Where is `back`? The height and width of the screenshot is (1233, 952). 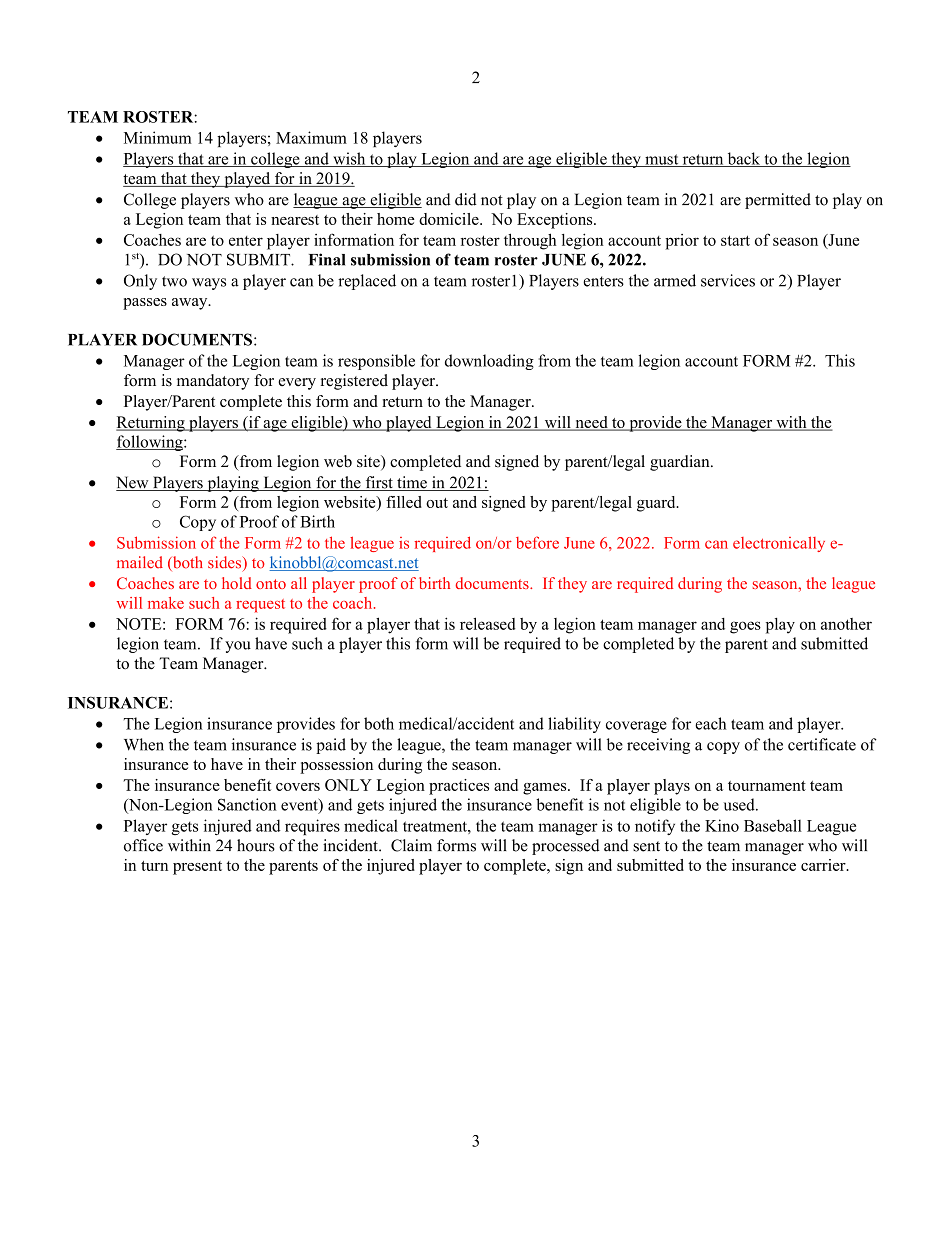 back is located at coordinates (744, 159).
